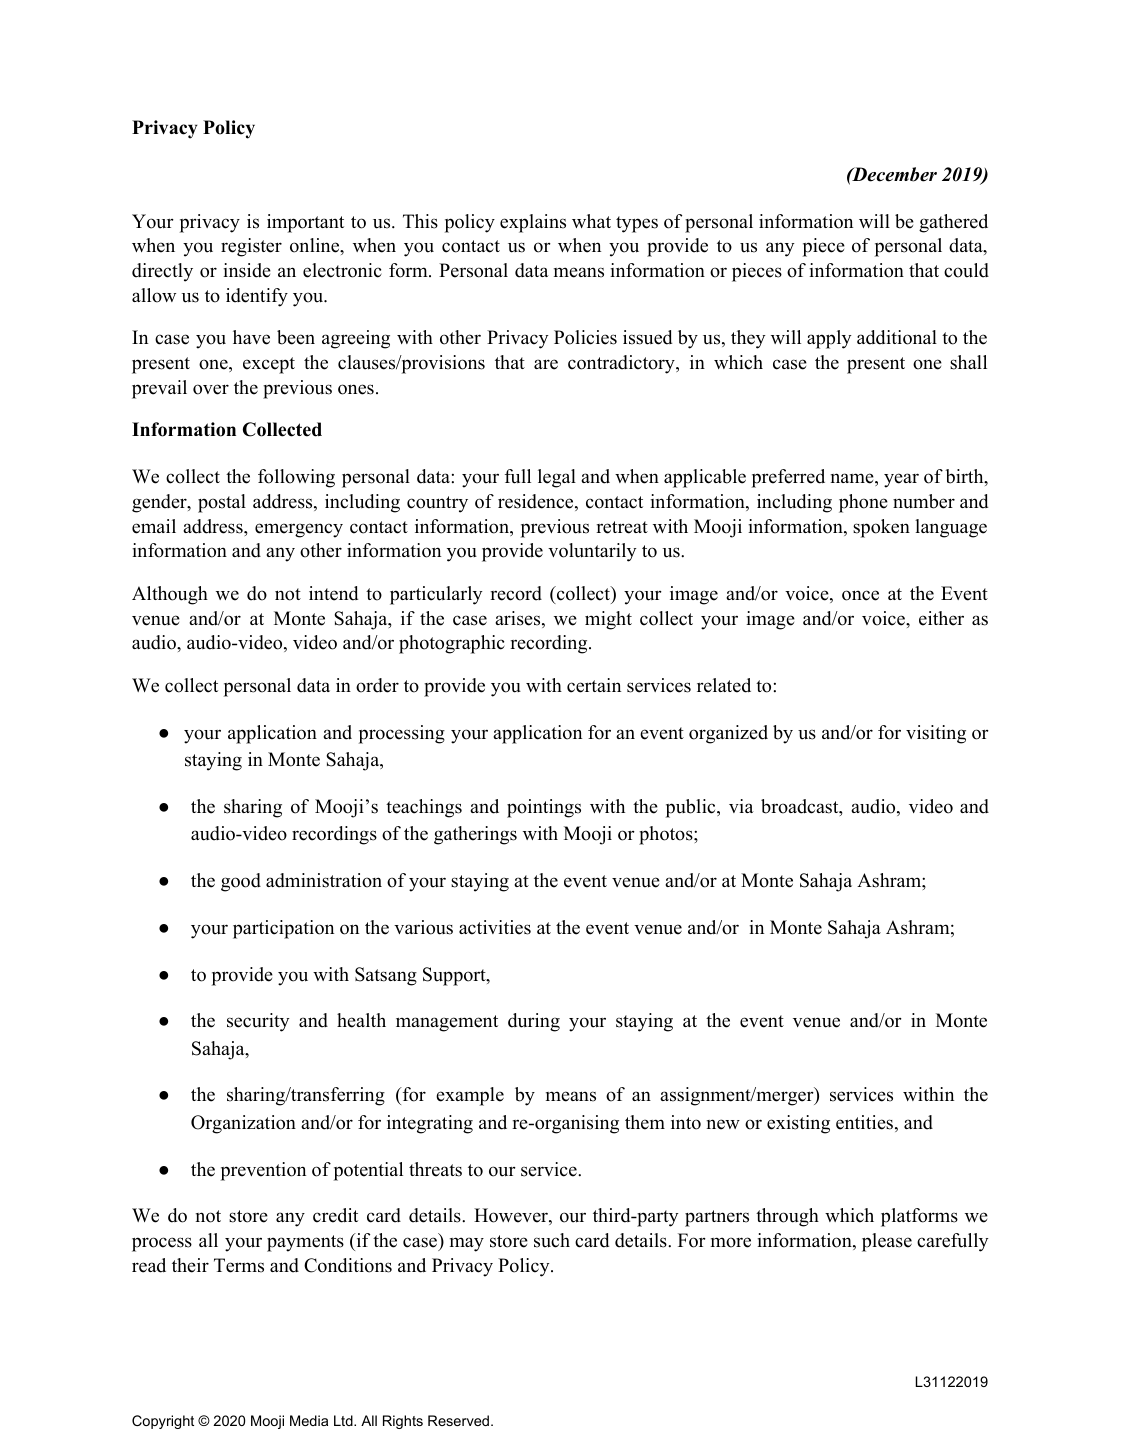 This screenshot has height=1451, width=1121. I want to click on Organization, so click(243, 1124).
